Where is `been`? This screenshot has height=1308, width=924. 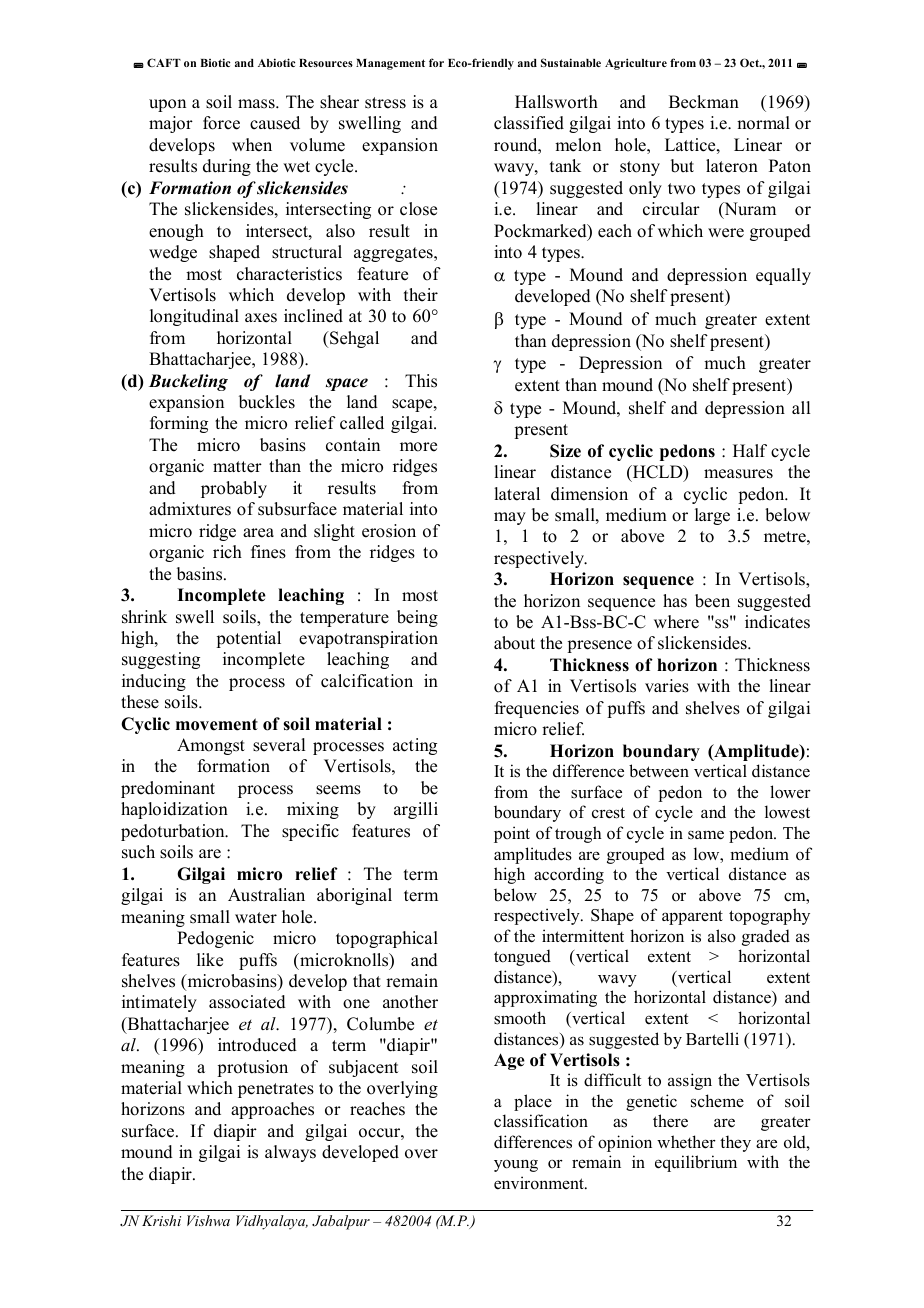
been is located at coordinates (712, 601).
